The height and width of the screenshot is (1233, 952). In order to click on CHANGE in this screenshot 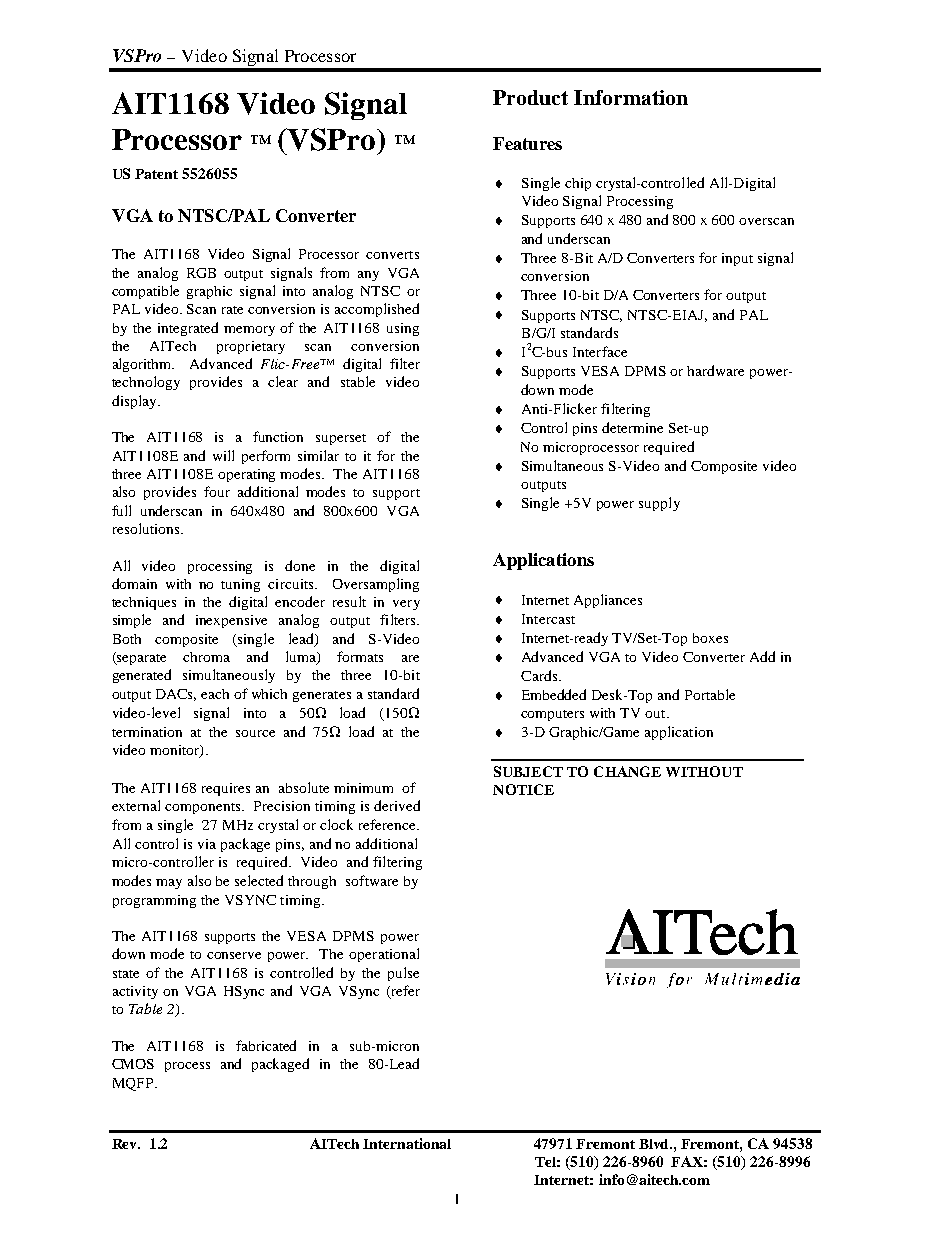, I will do `click(627, 771)`.
